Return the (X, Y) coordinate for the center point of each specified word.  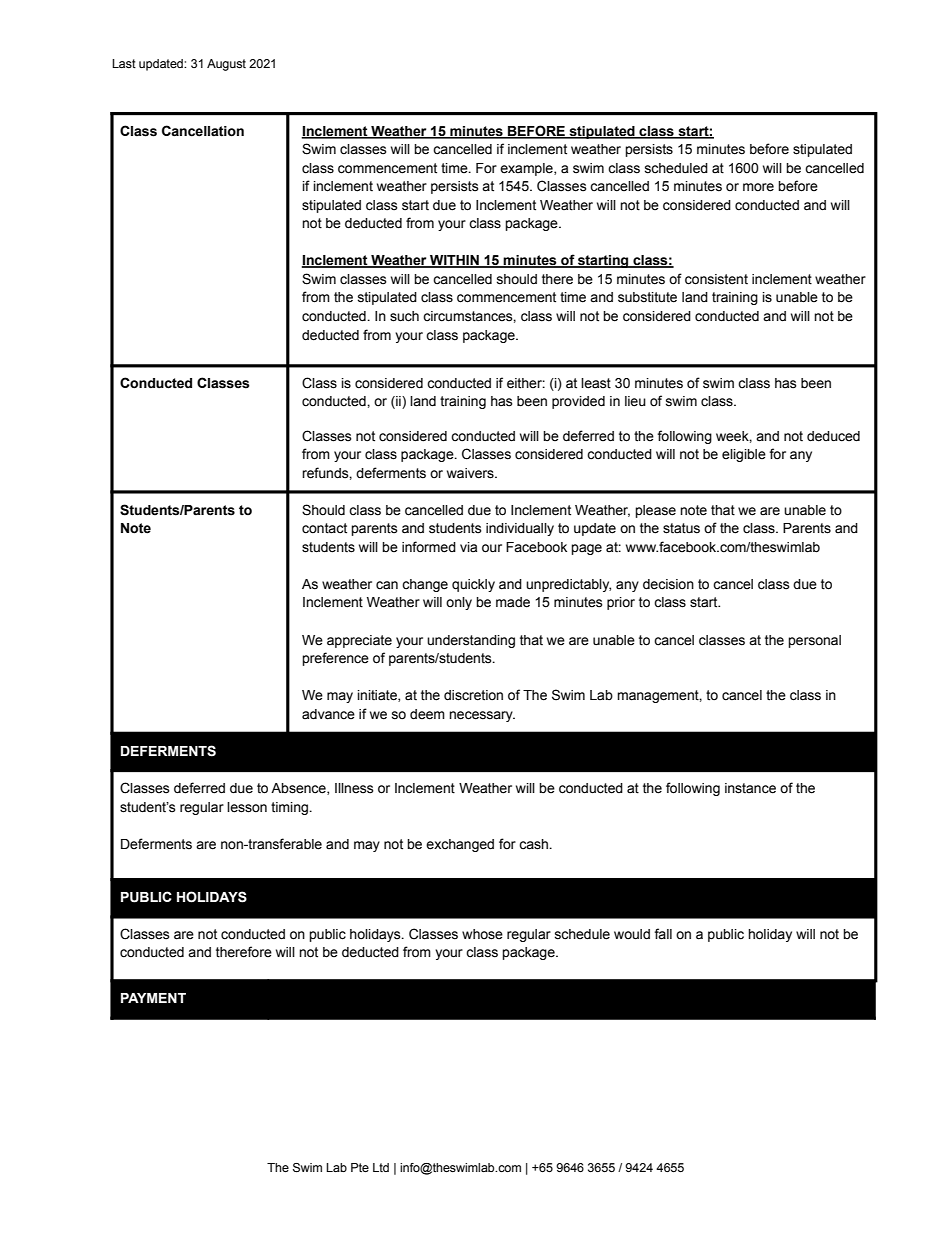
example (527, 169)
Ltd (381, 1167)
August (226, 65)
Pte (360, 1167)
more (758, 187)
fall (663, 934)
